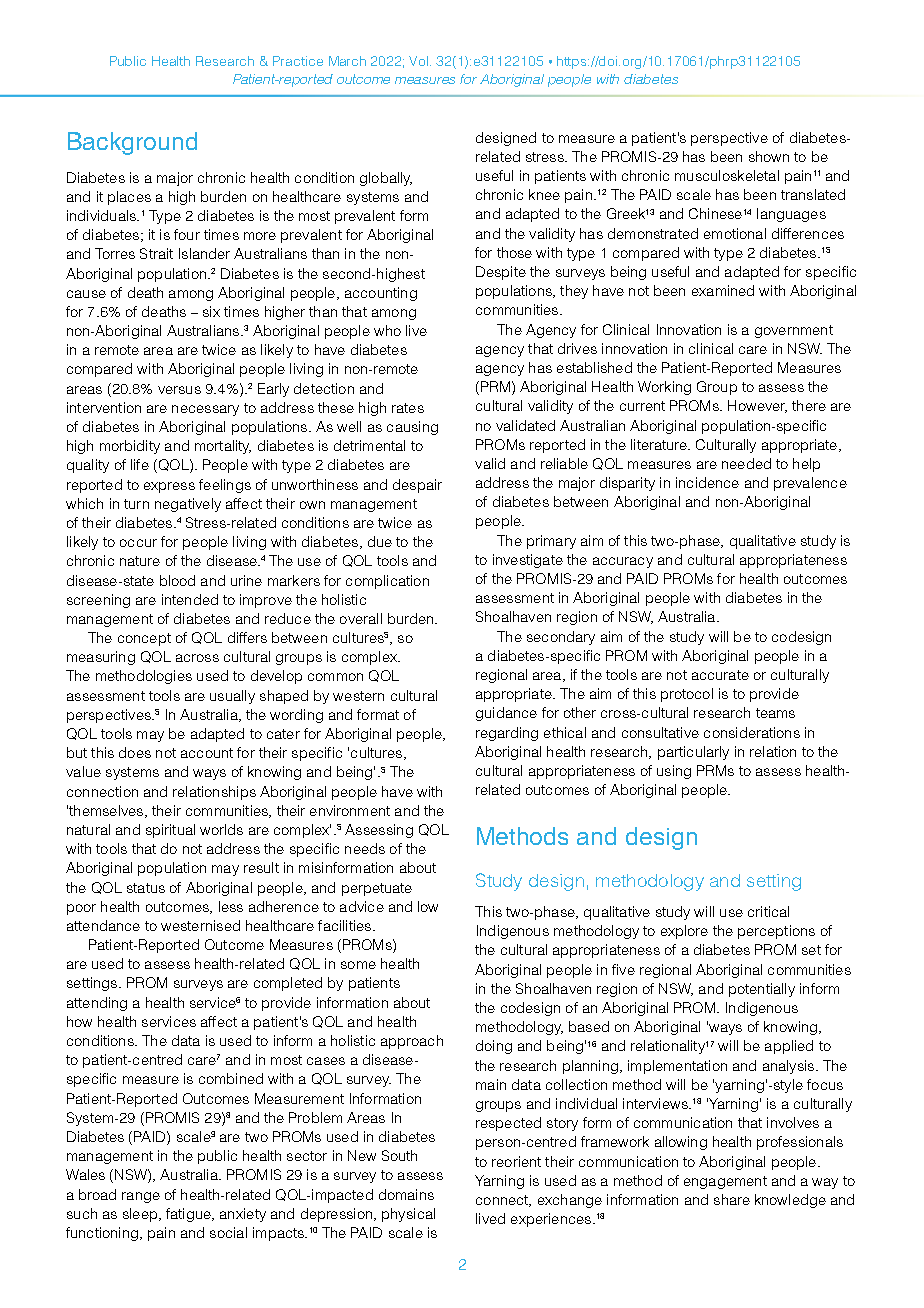 This screenshot has height=1308, width=924. Describe the element at coordinates (132, 143) in the screenshot. I see `Background` at that location.
